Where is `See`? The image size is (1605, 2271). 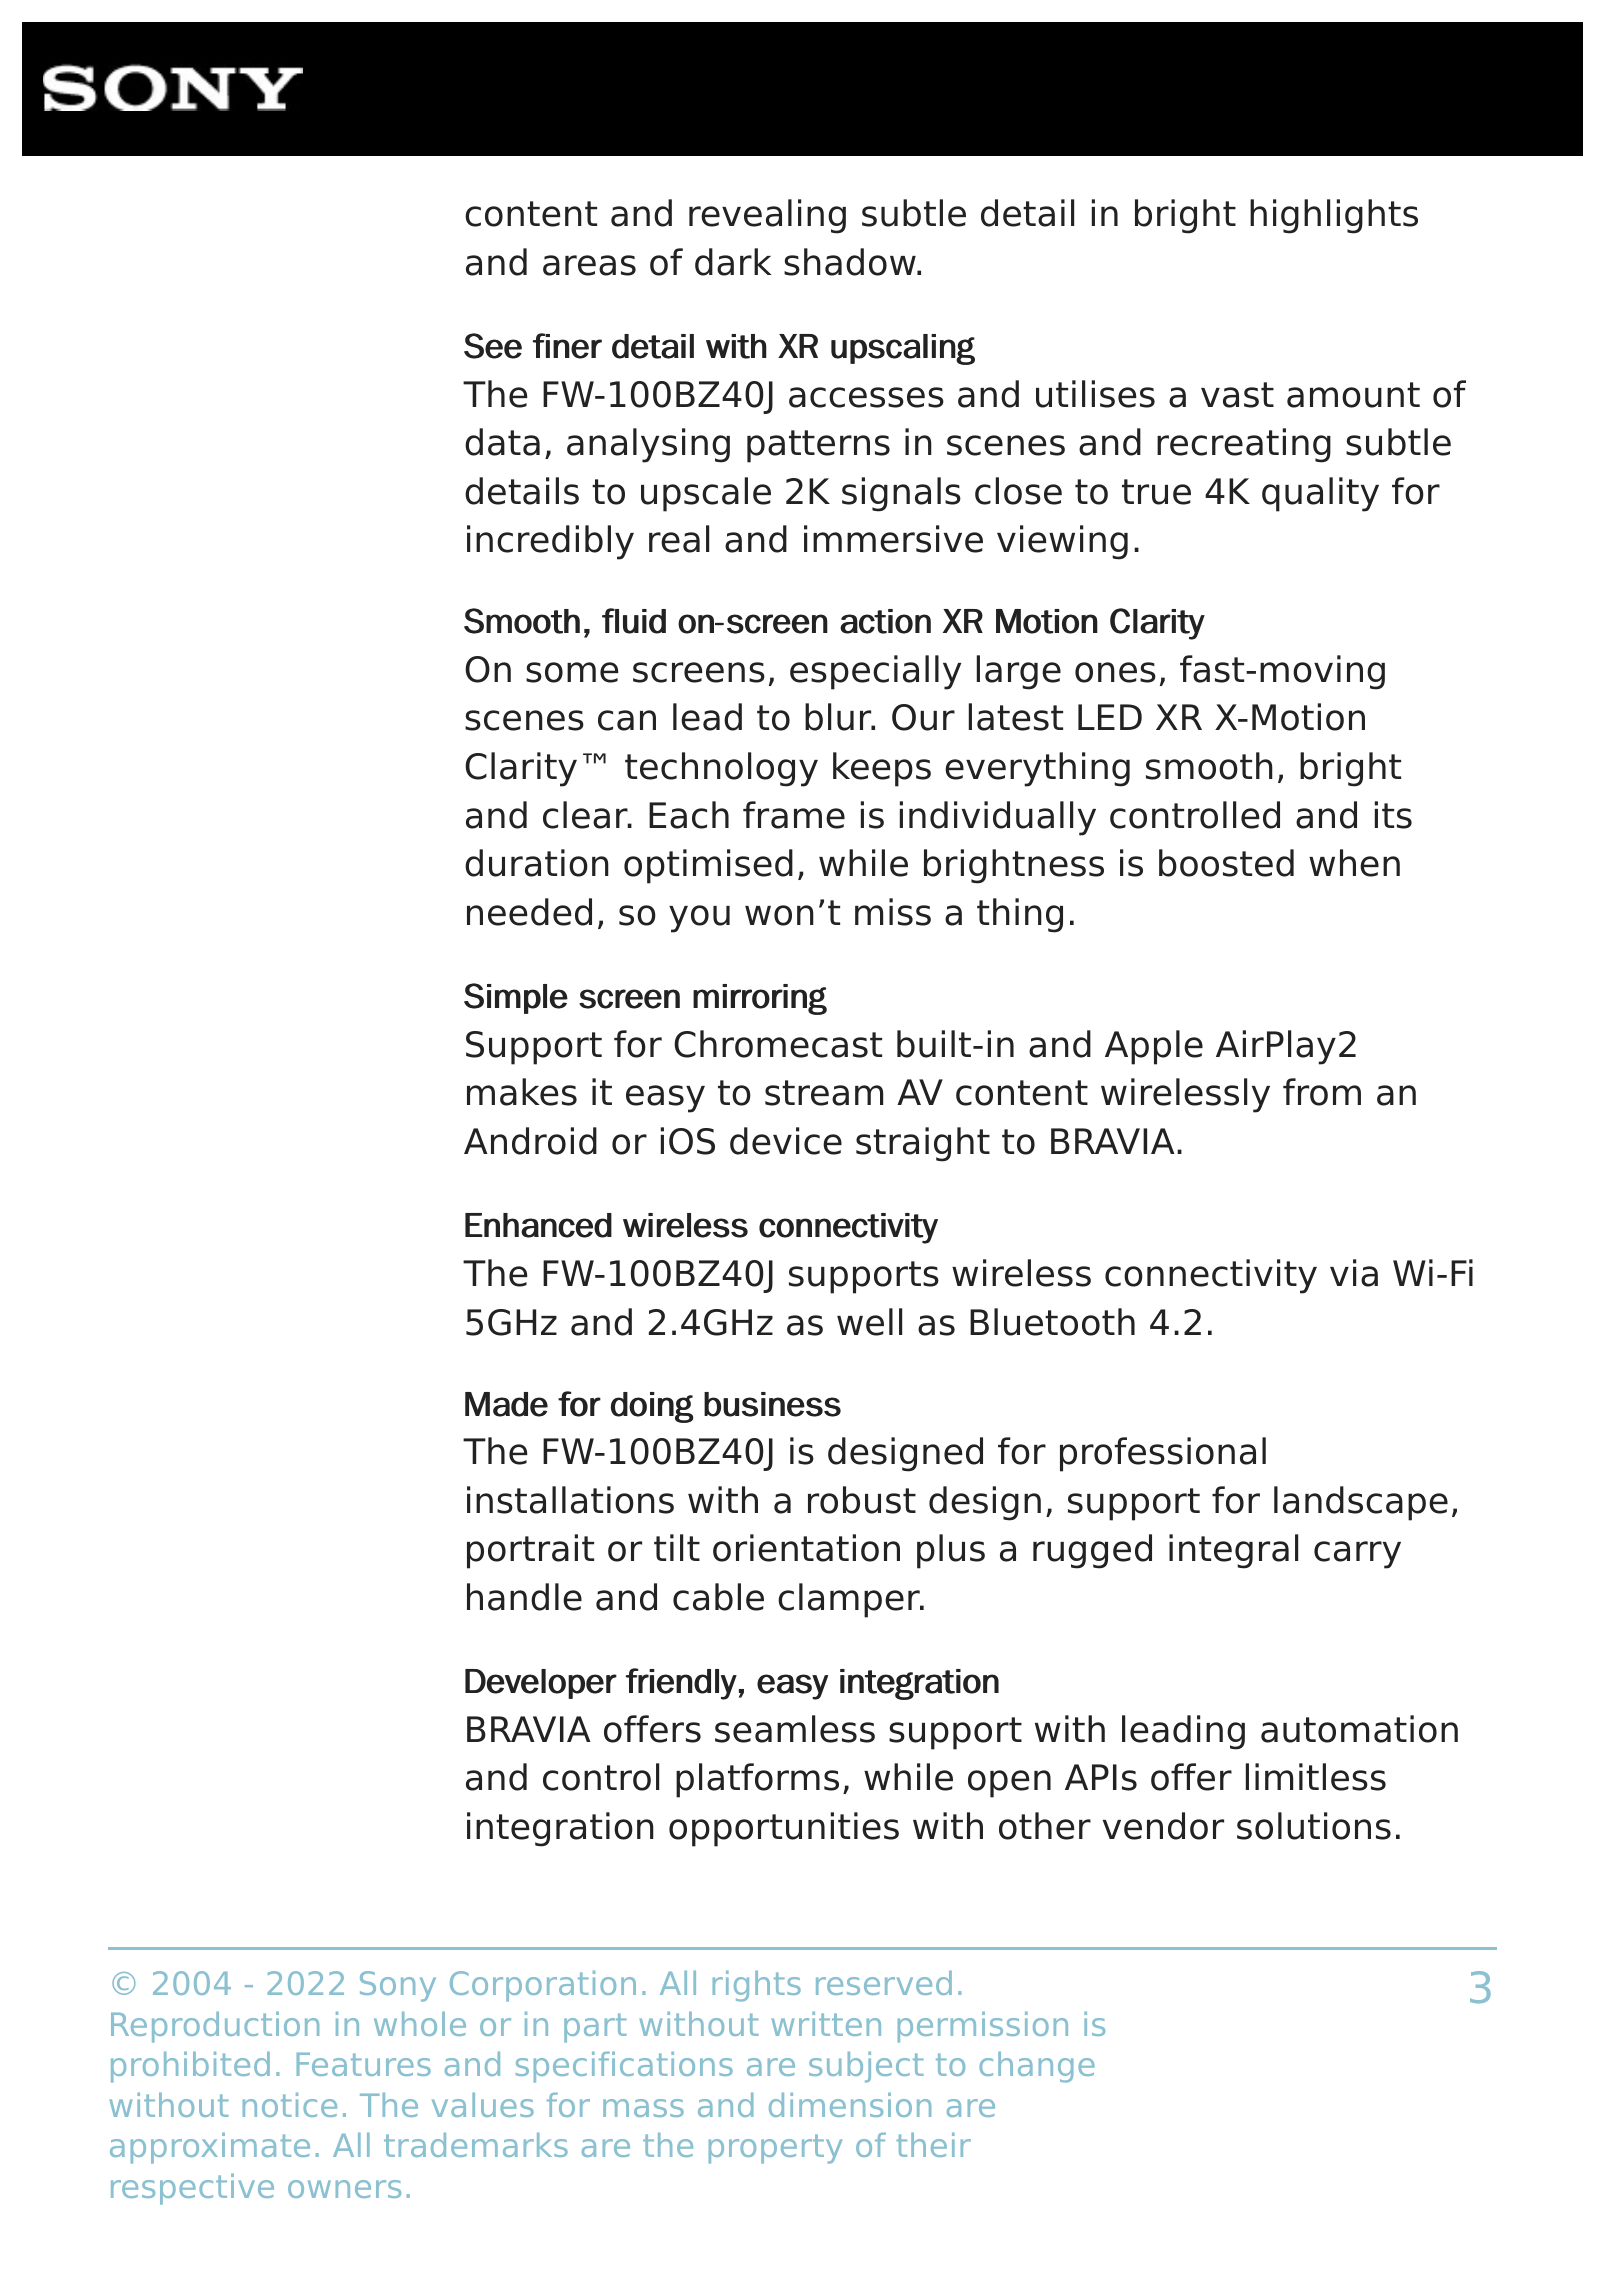 See is located at coordinates (493, 346).
